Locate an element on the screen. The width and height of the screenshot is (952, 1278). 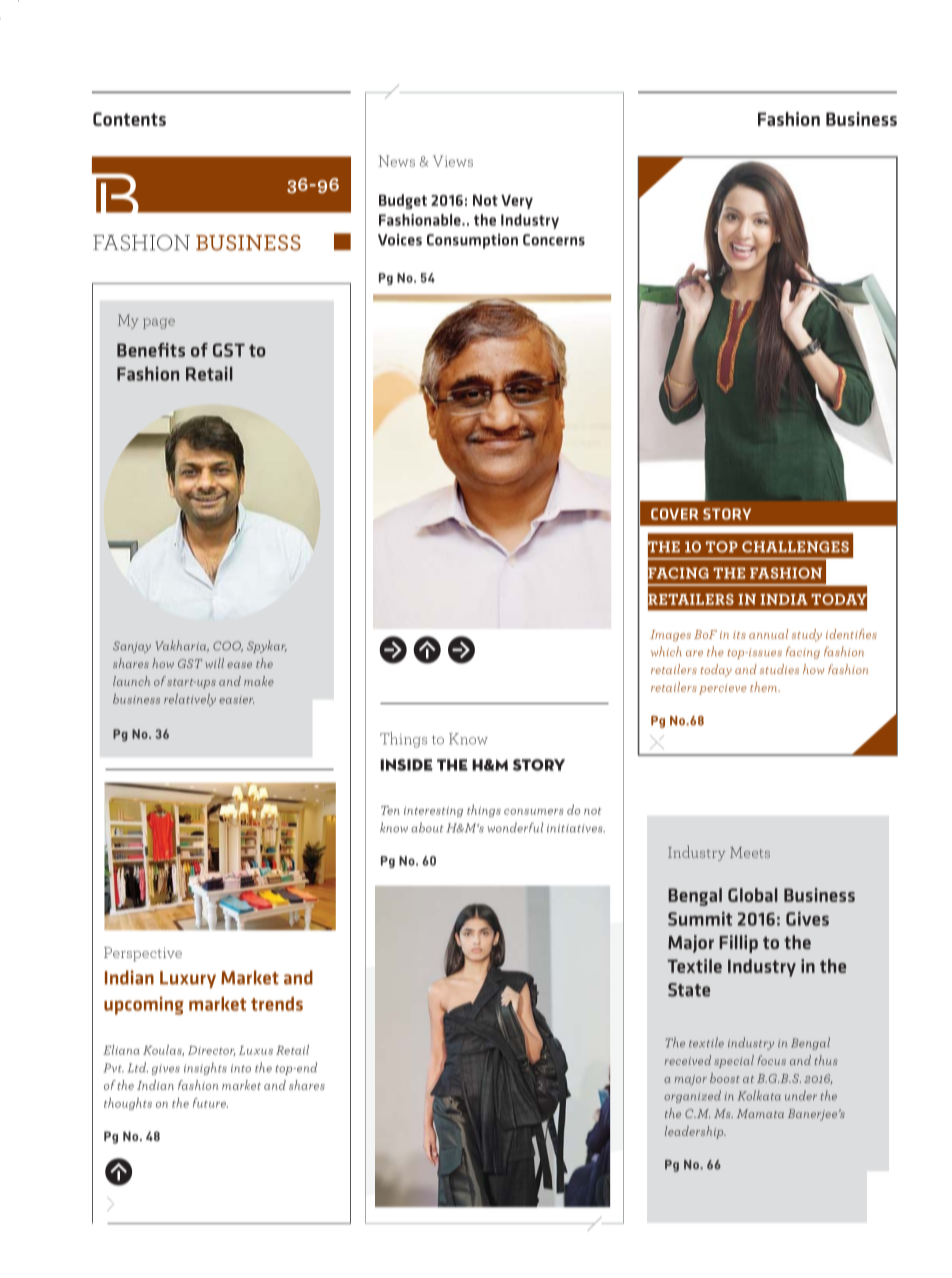
Concerns is located at coordinates (554, 240).
